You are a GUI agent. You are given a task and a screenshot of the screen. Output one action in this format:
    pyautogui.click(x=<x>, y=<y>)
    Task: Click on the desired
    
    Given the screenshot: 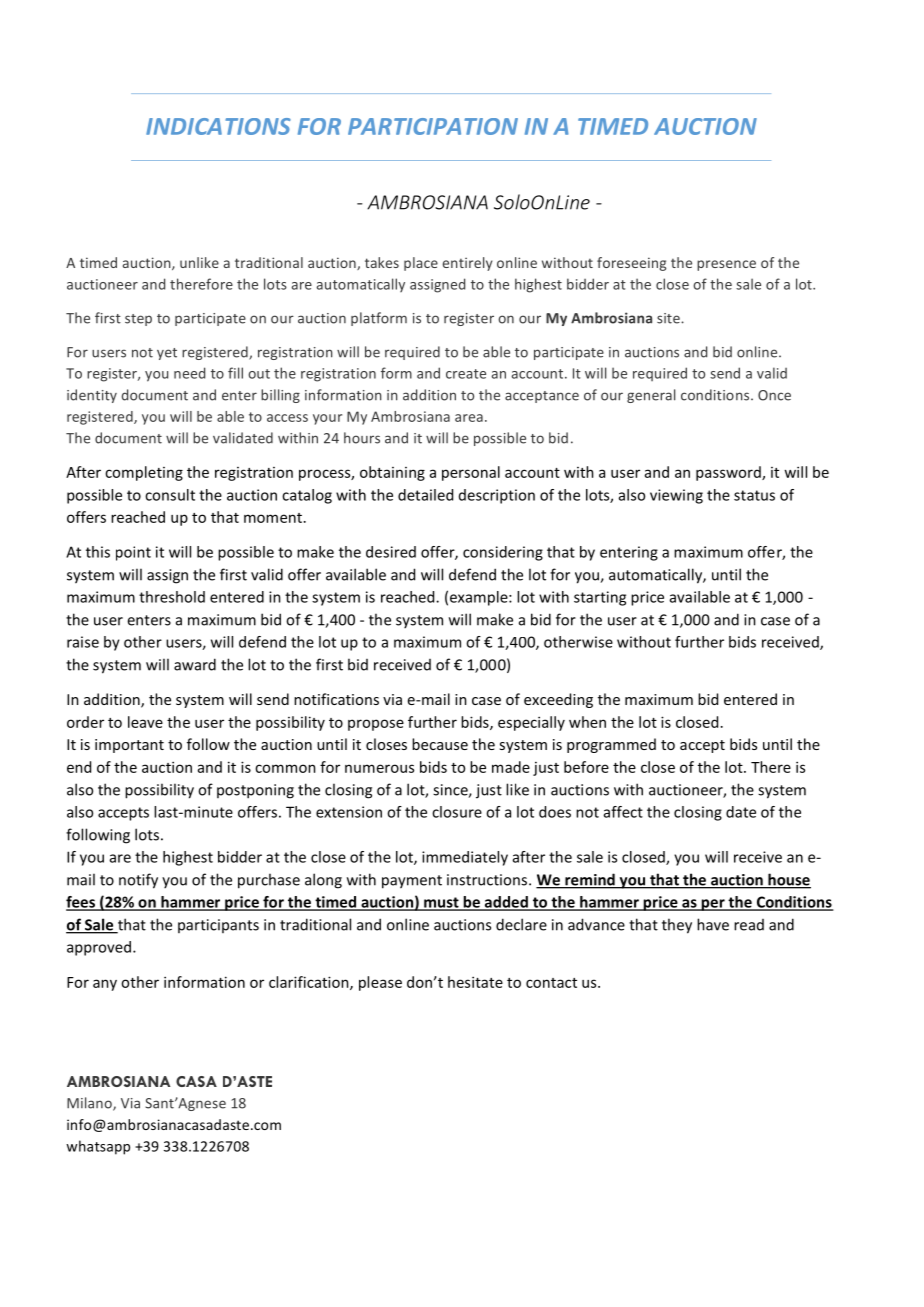 What is the action you would take?
    pyautogui.click(x=391, y=552)
